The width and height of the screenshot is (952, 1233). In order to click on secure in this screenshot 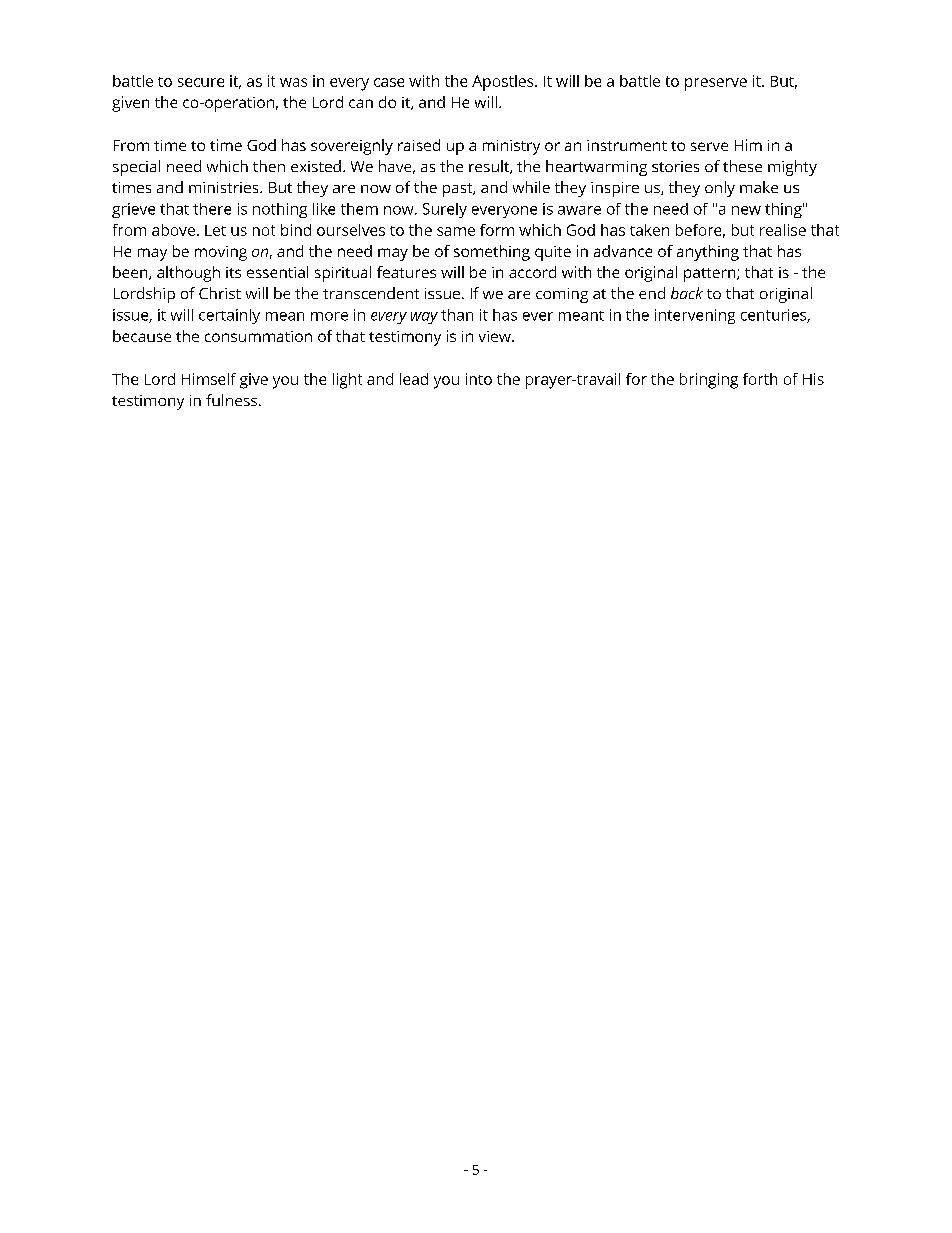, I will do `click(201, 82)`.
